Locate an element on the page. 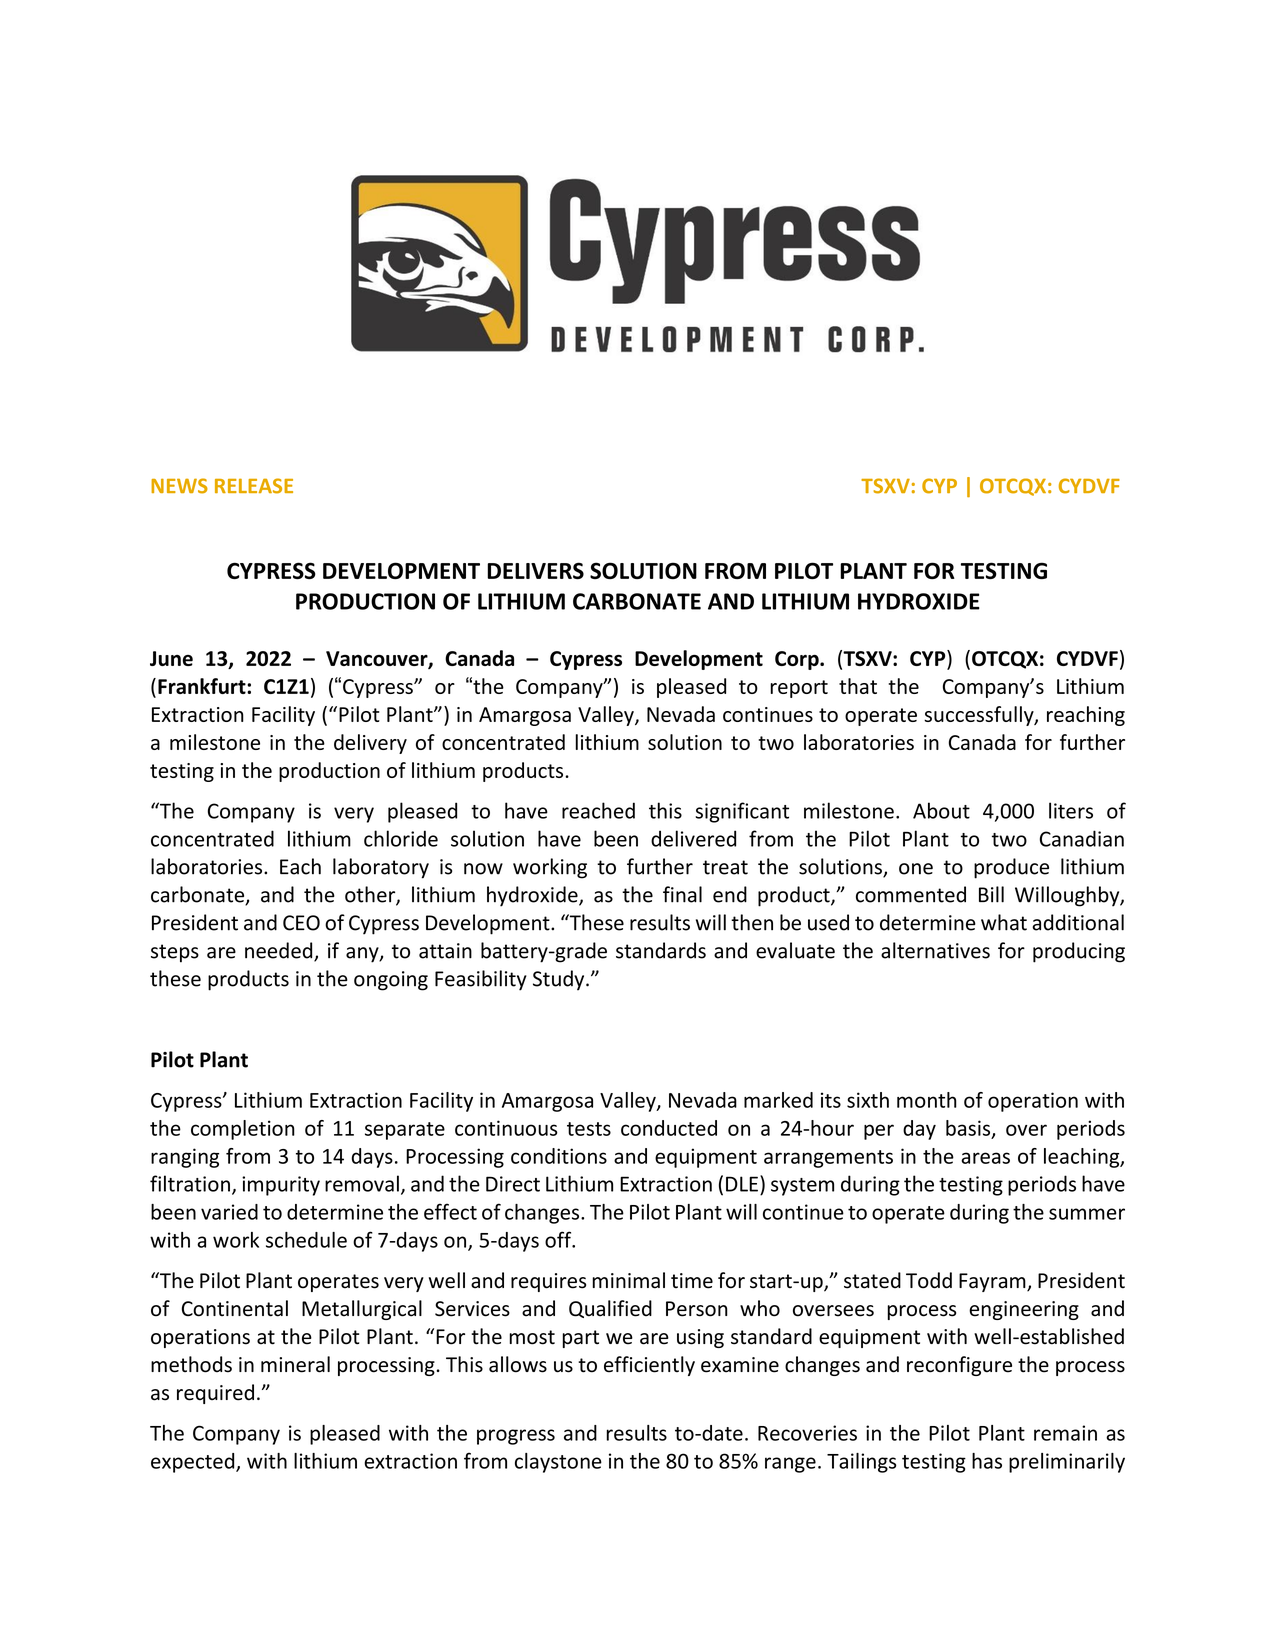 This document has height=1650, width=1275. significant is located at coordinates (742, 812).
